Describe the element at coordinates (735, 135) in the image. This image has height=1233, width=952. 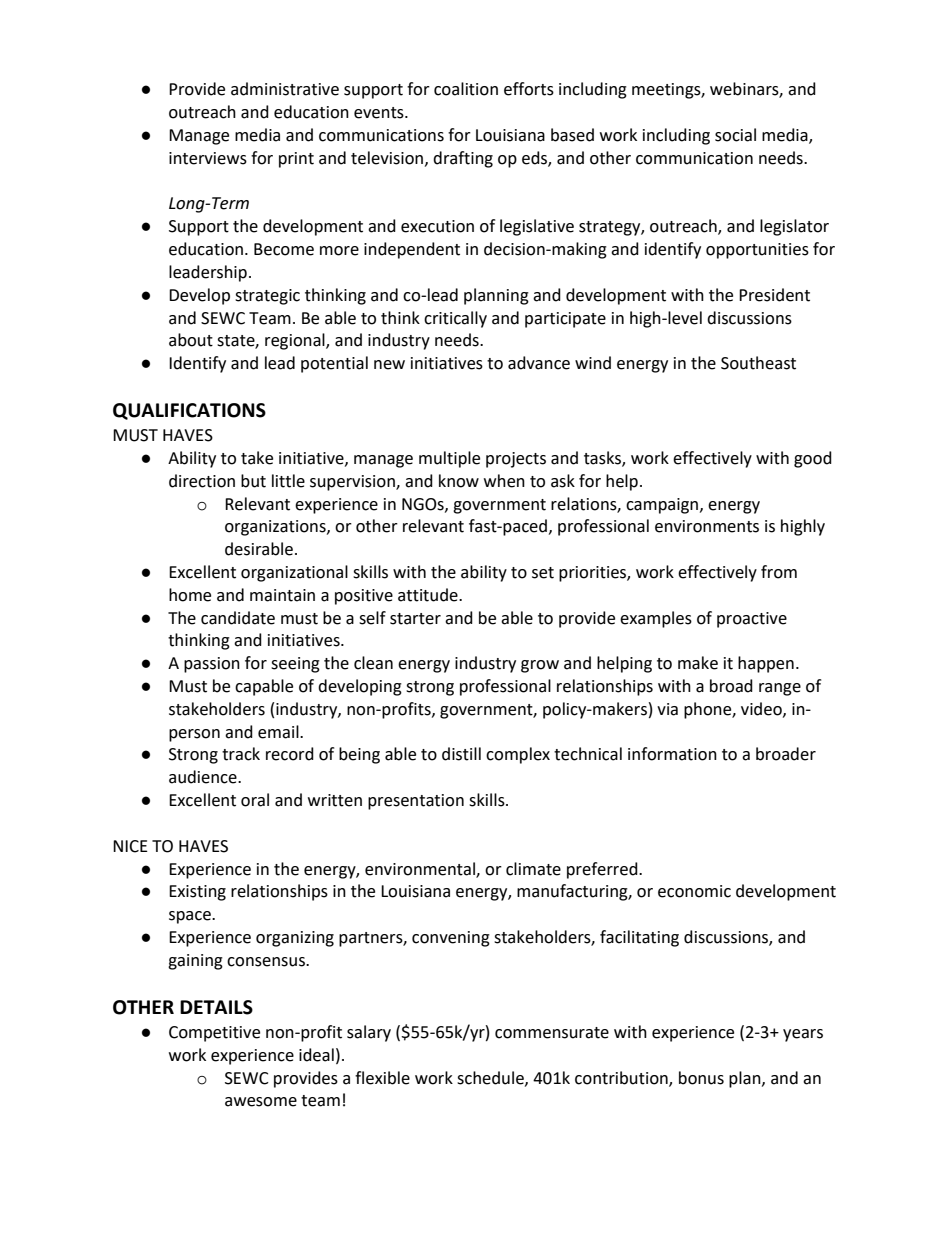
I see `social` at that location.
